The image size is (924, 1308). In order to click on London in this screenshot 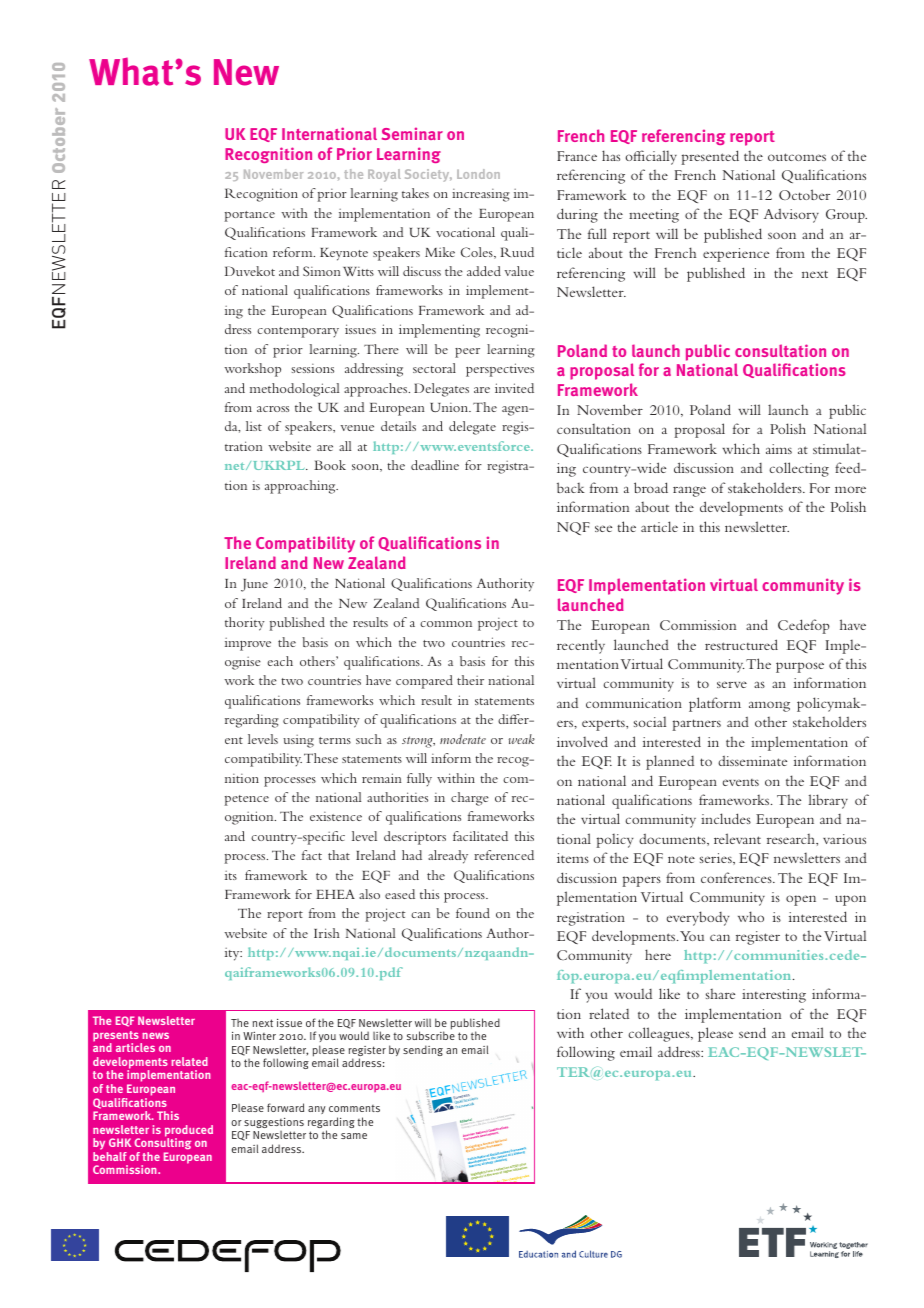, I will do `click(478, 174)`.
